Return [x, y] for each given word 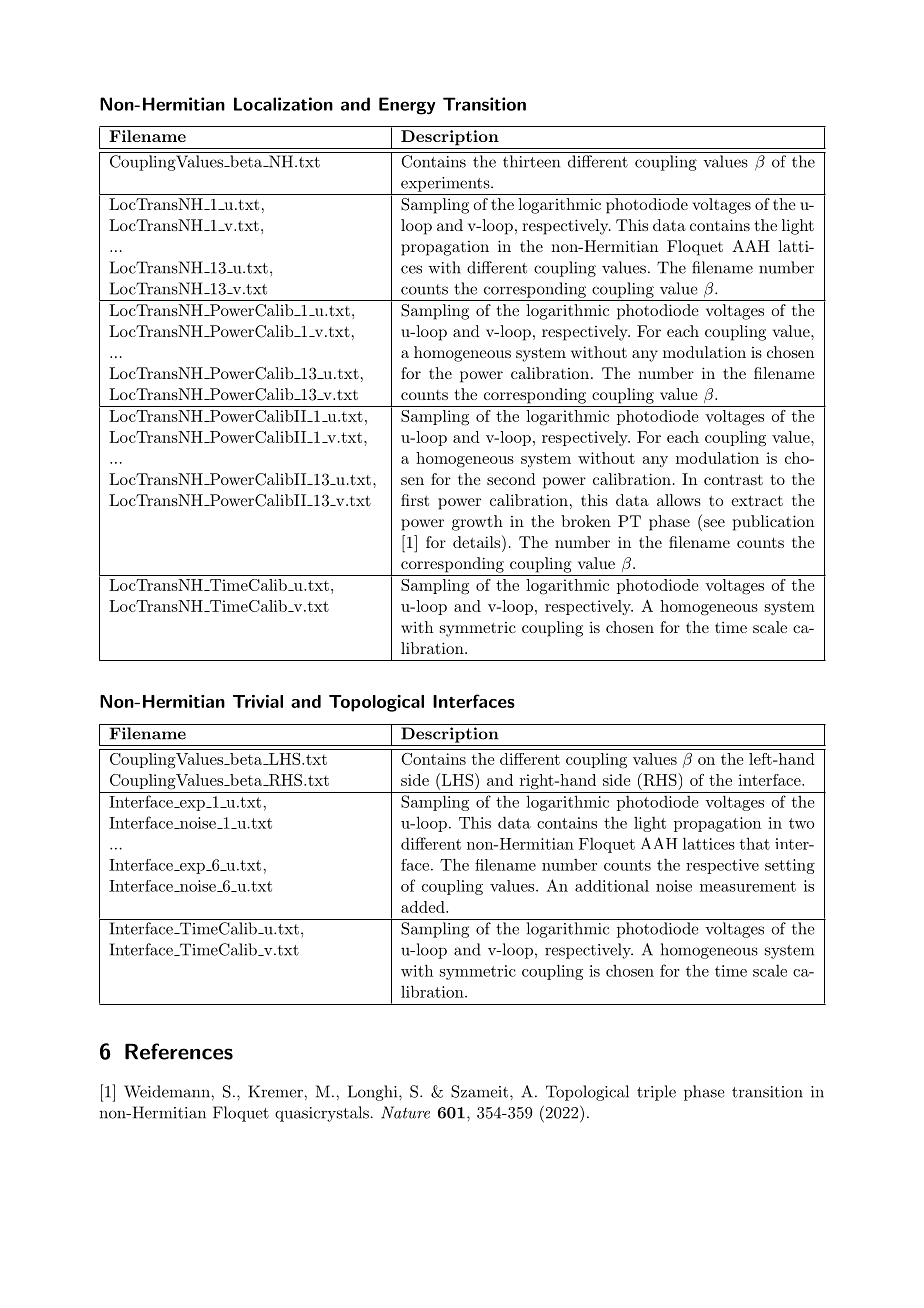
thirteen [531, 161]
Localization [283, 104]
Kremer [276, 1091]
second [511, 479]
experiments [446, 184]
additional [612, 886]
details [478, 541]
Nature [405, 1112]
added [424, 907]
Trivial [258, 701]
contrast [733, 479]
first [415, 500]
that [755, 843]
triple [656, 1093]
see [714, 523]
